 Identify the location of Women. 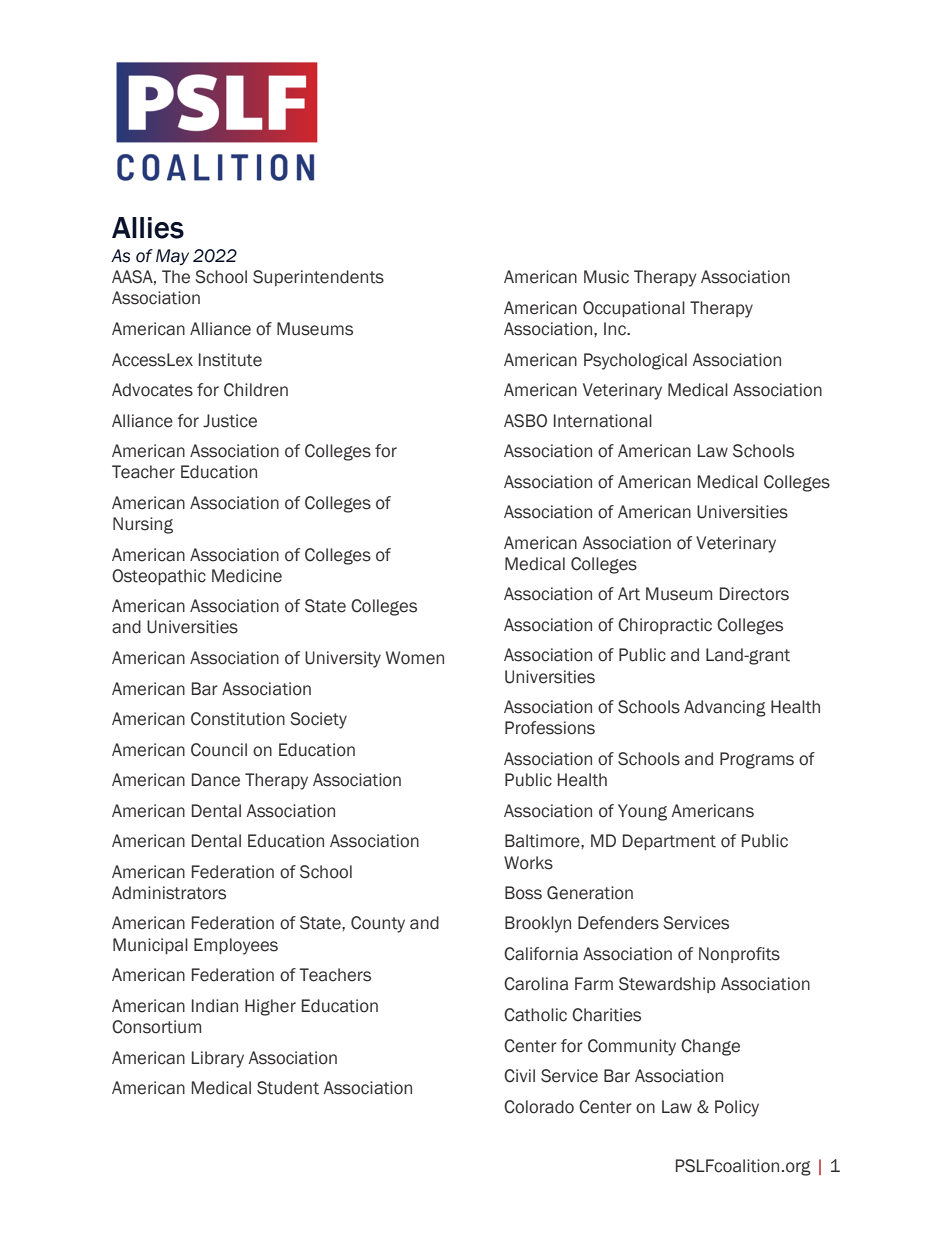
(415, 658).
